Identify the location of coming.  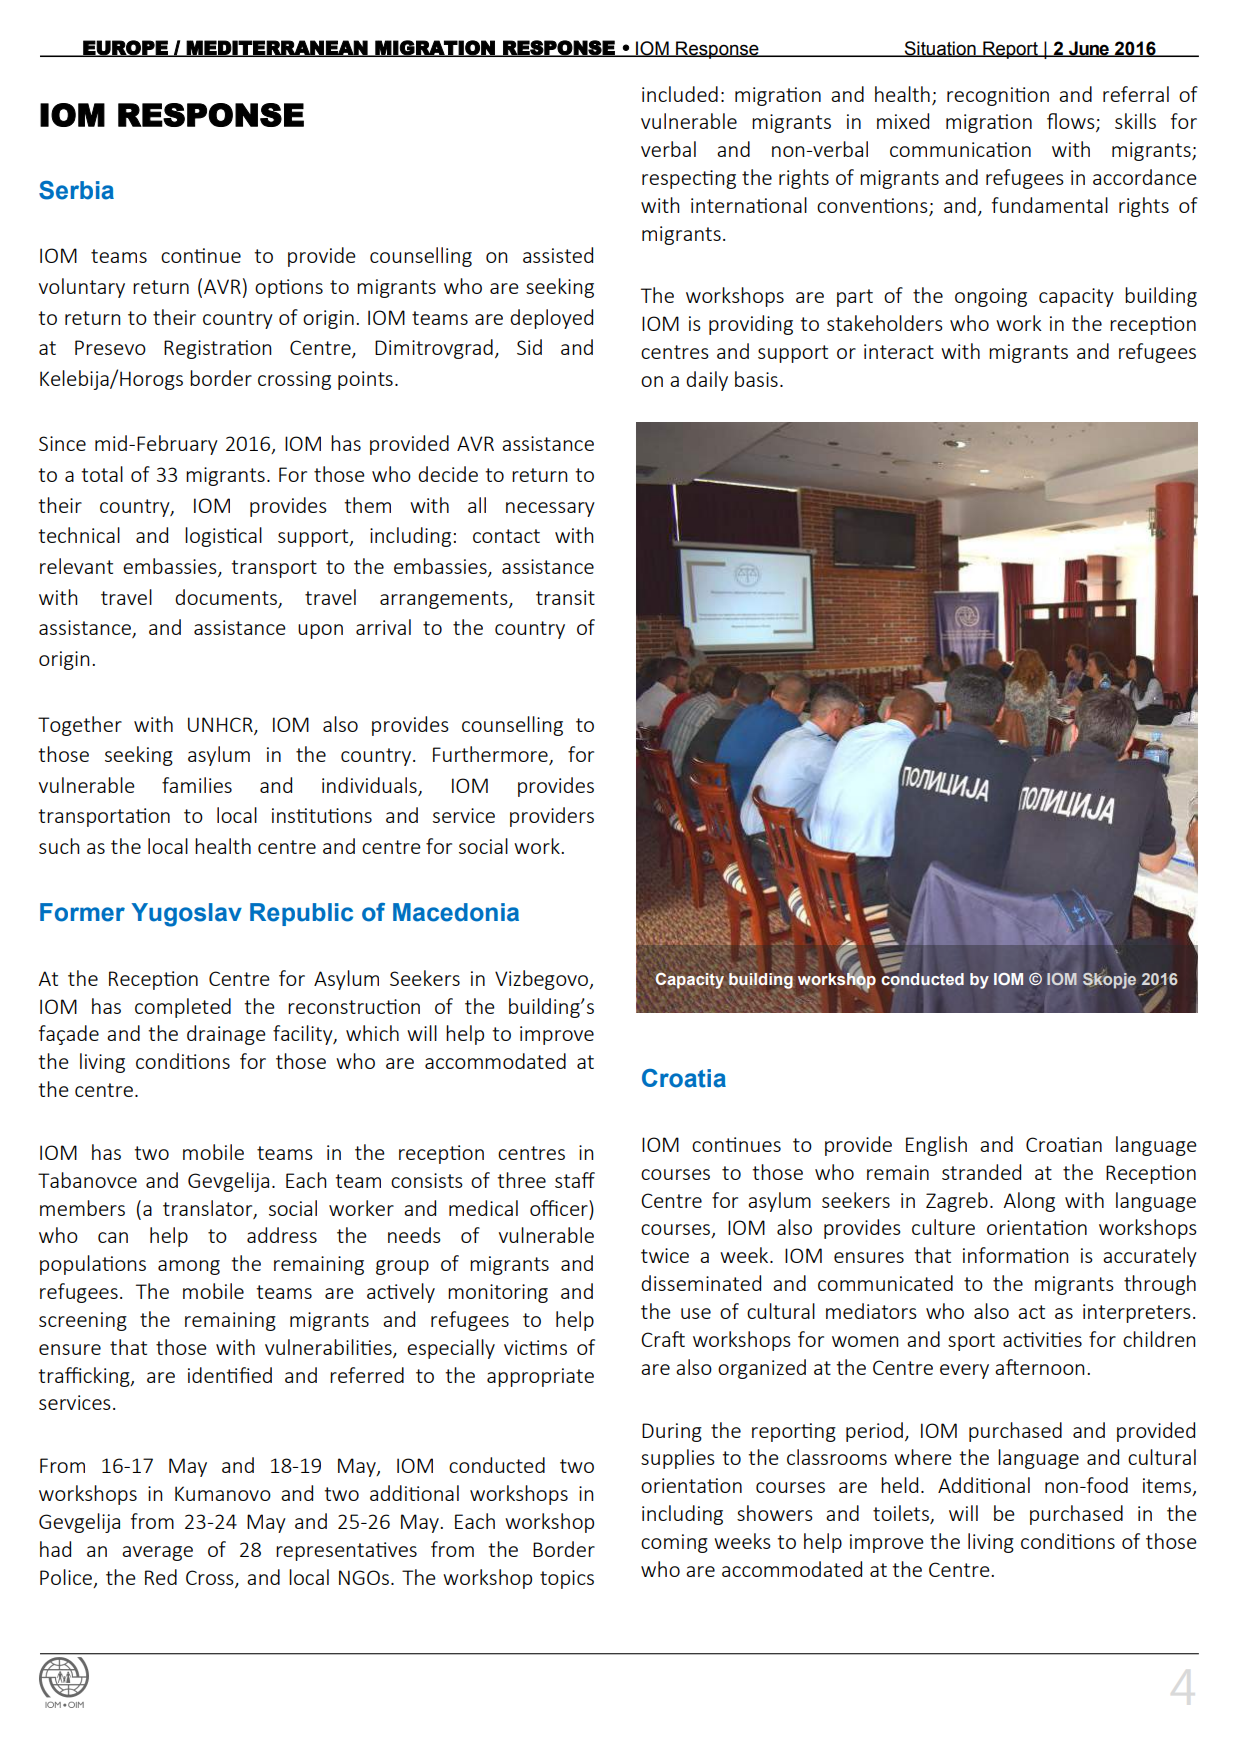
(674, 1543).
